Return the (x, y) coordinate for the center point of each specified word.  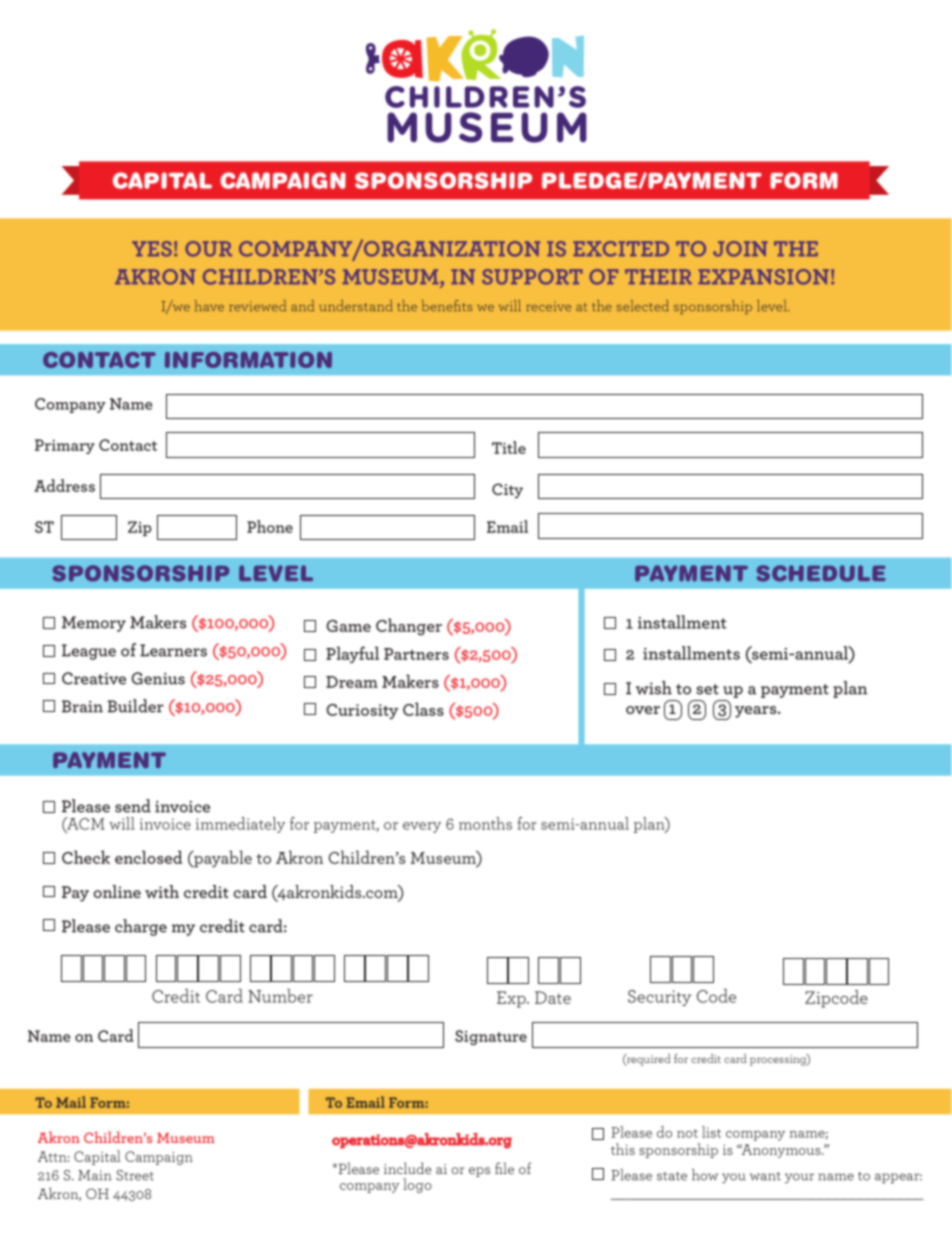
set (707, 689)
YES (152, 249)
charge (141, 927)
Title (509, 447)
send (133, 806)
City (507, 491)
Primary (65, 446)
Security (659, 998)
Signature (491, 1037)
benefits (447, 305)
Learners (173, 650)
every (422, 827)
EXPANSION (763, 277)
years (757, 712)
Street (135, 1175)
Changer (409, 627)
